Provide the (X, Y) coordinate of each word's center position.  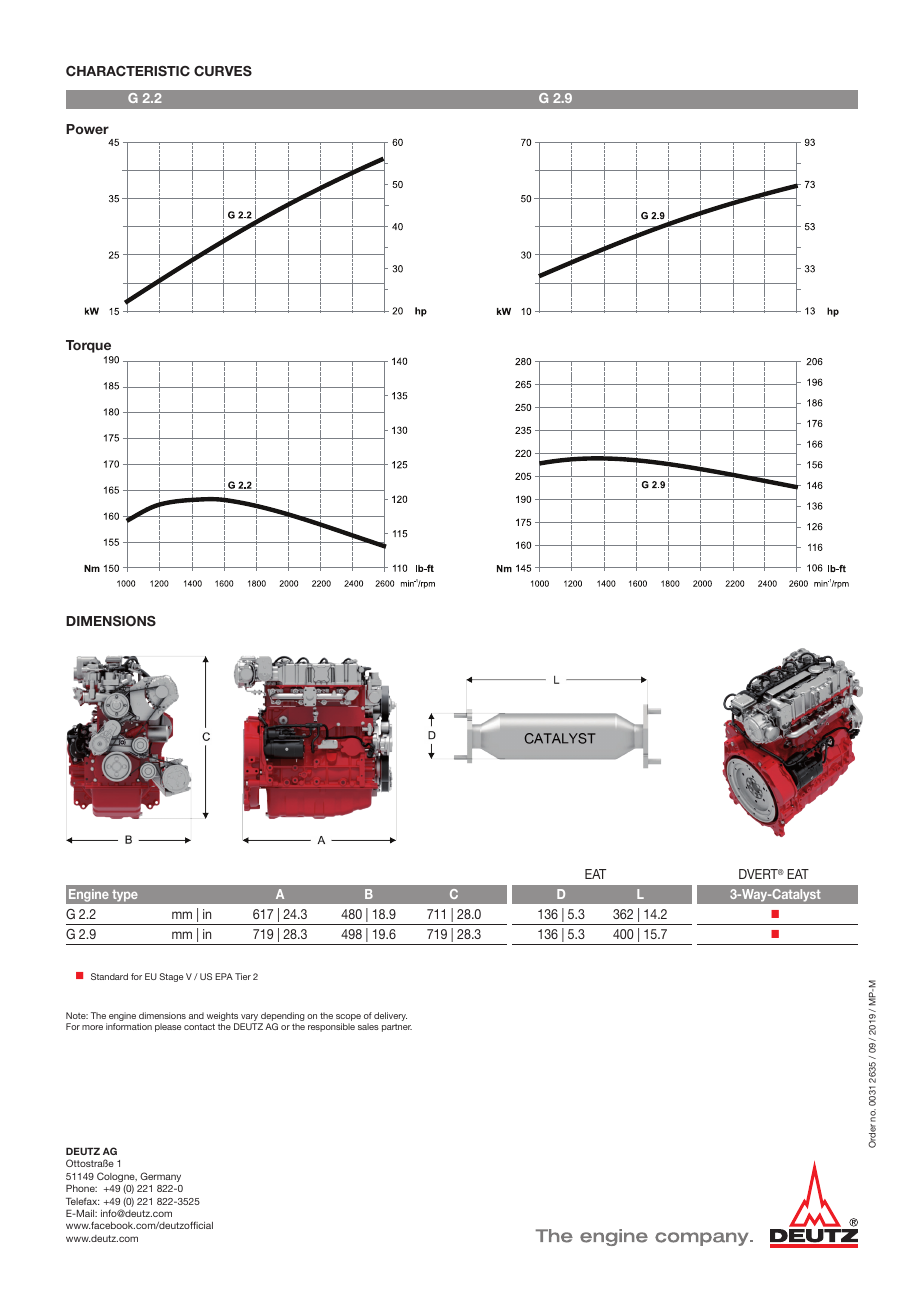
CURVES (223, 71)
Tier (243, 976)
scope (348, 1019)
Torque (88, 346)
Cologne (117, 1178)
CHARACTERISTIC (128, 71)
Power (87, 129)
